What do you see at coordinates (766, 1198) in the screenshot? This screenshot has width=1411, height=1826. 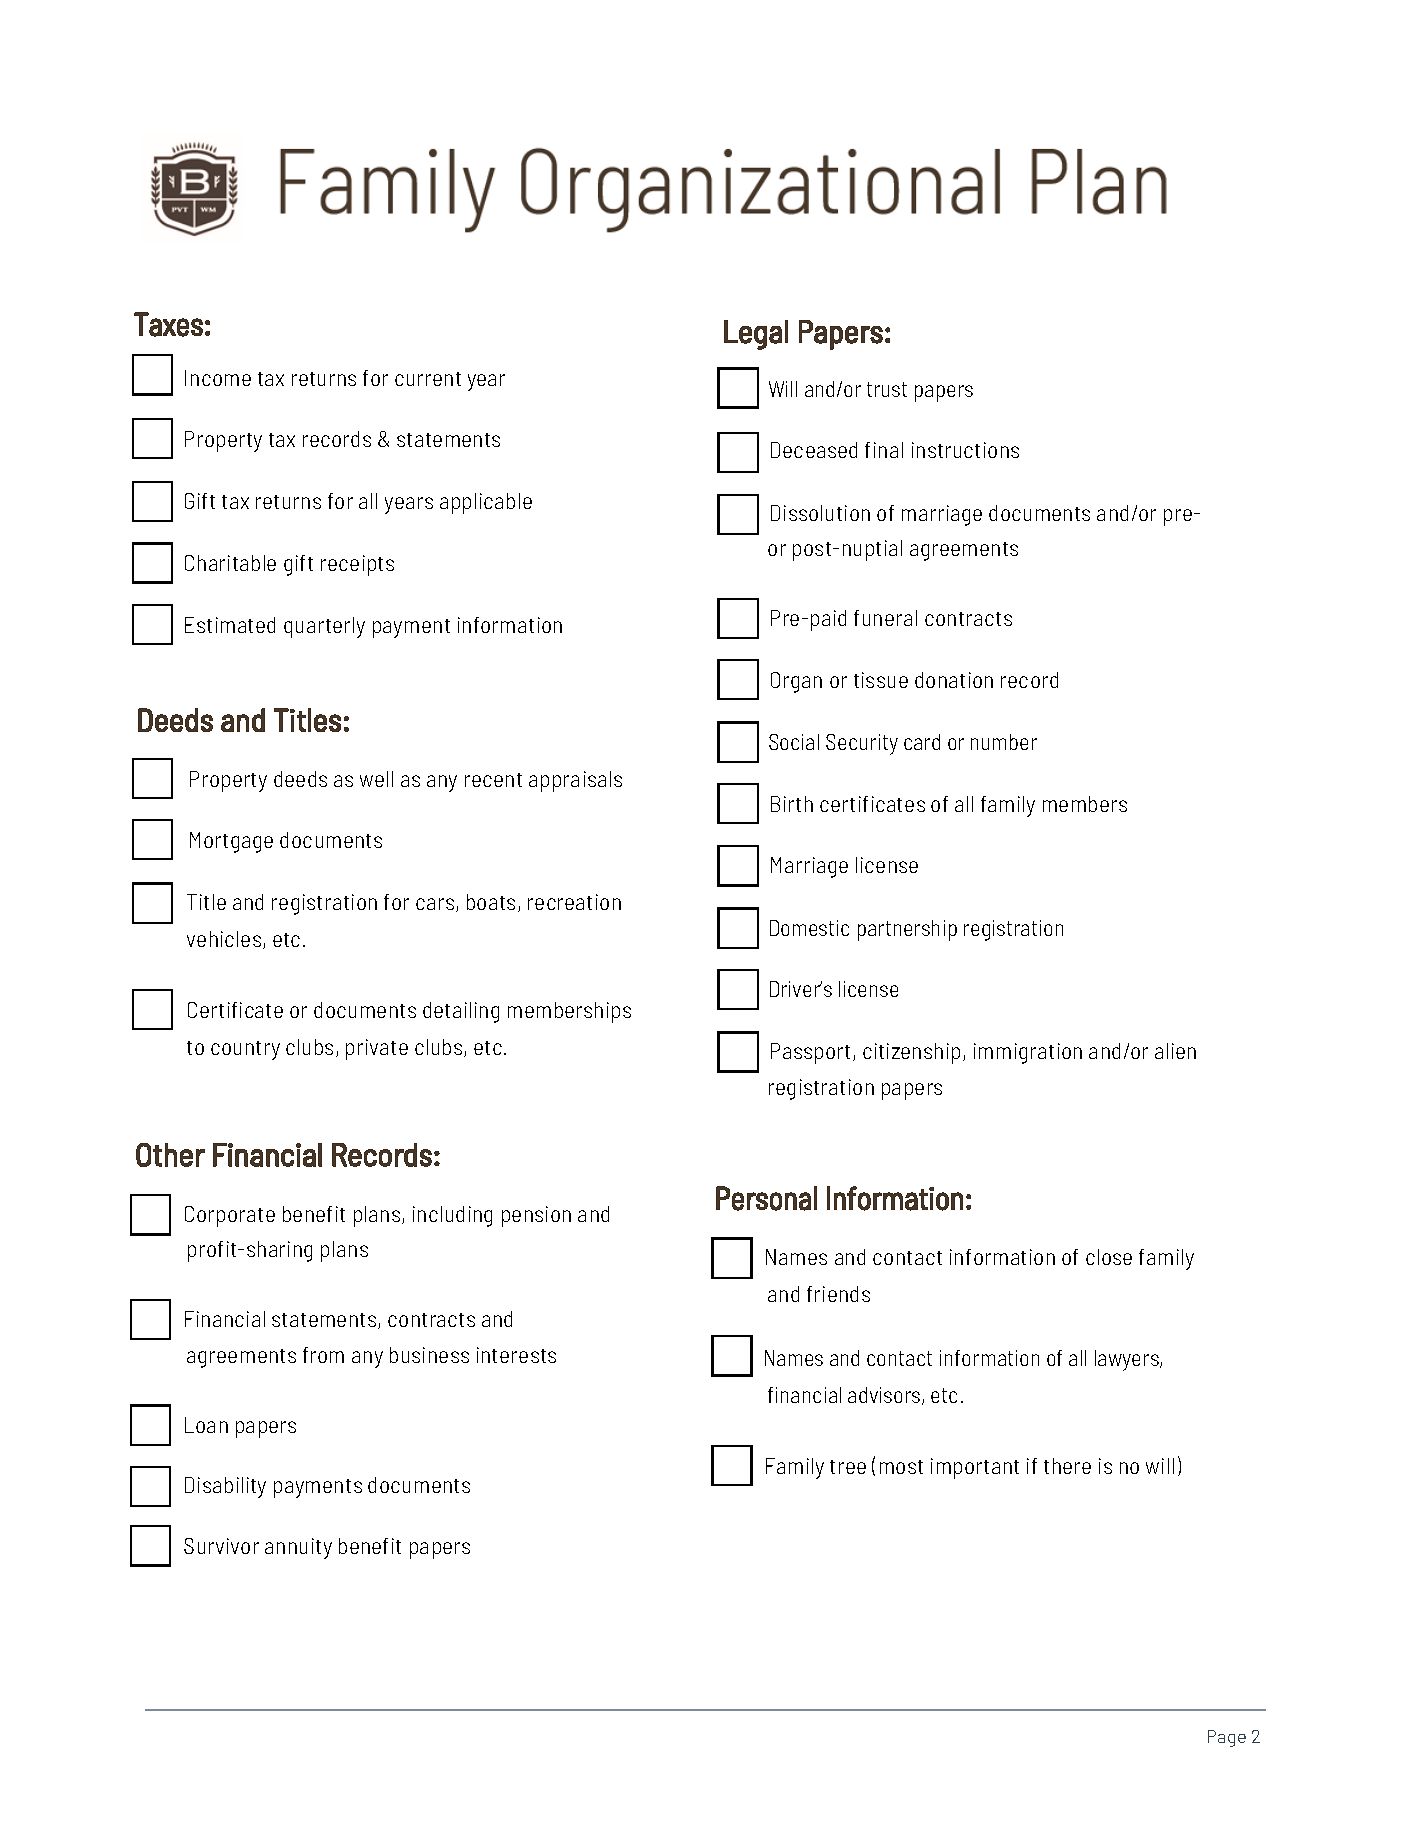 I see `Personal` at bounding box center [766, 1198].
